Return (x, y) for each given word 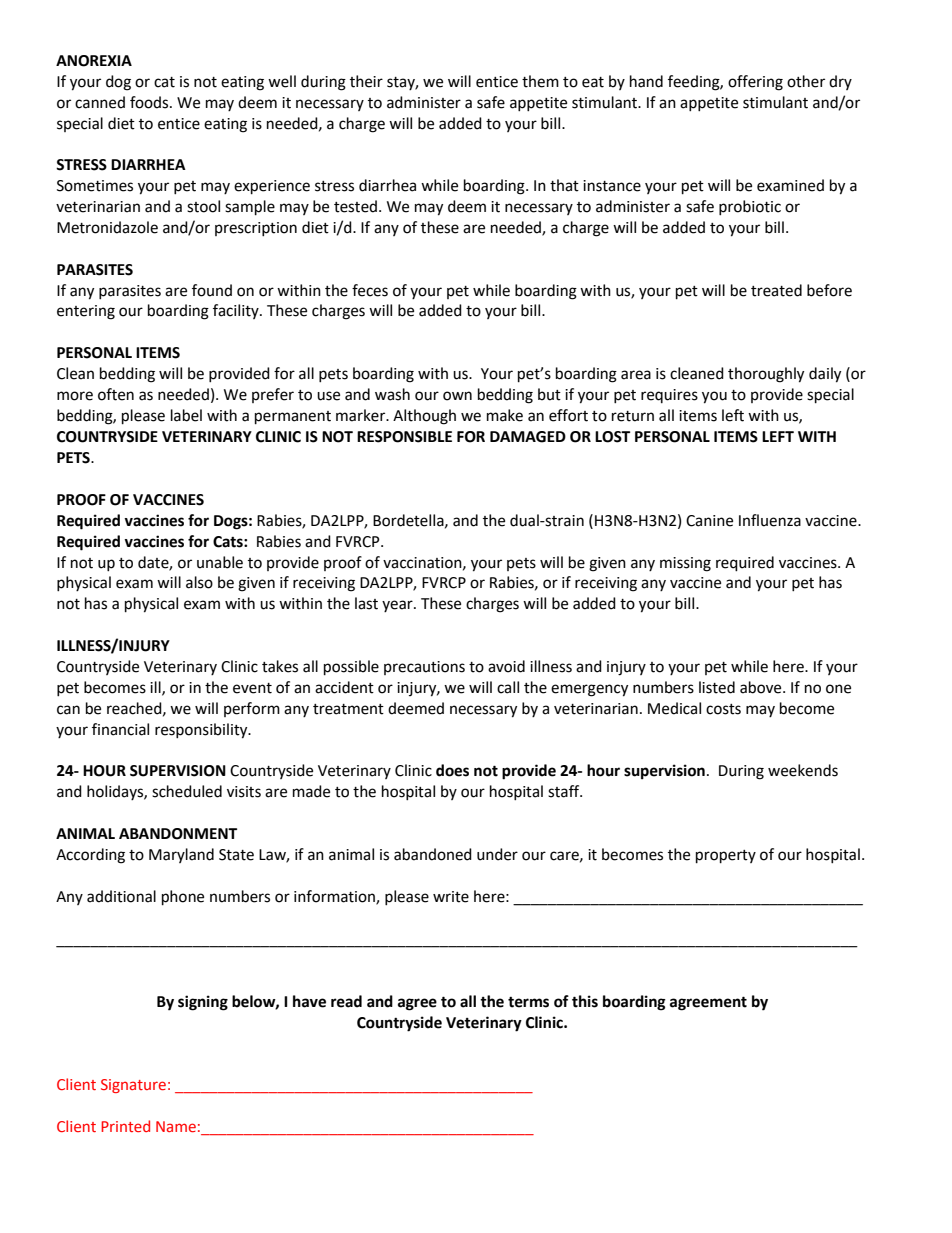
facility (237, 311)
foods (150, 102)
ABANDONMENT (178, 834)
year (398, 606)
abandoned (433, 854)
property (726, 857)
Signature (133, 1086)
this (585, 1001)
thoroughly (766, 375)
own (457, 396)
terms (528, 1002)
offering (755, 83)
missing (685, 564)
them (540, 81)
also (199, 582)
